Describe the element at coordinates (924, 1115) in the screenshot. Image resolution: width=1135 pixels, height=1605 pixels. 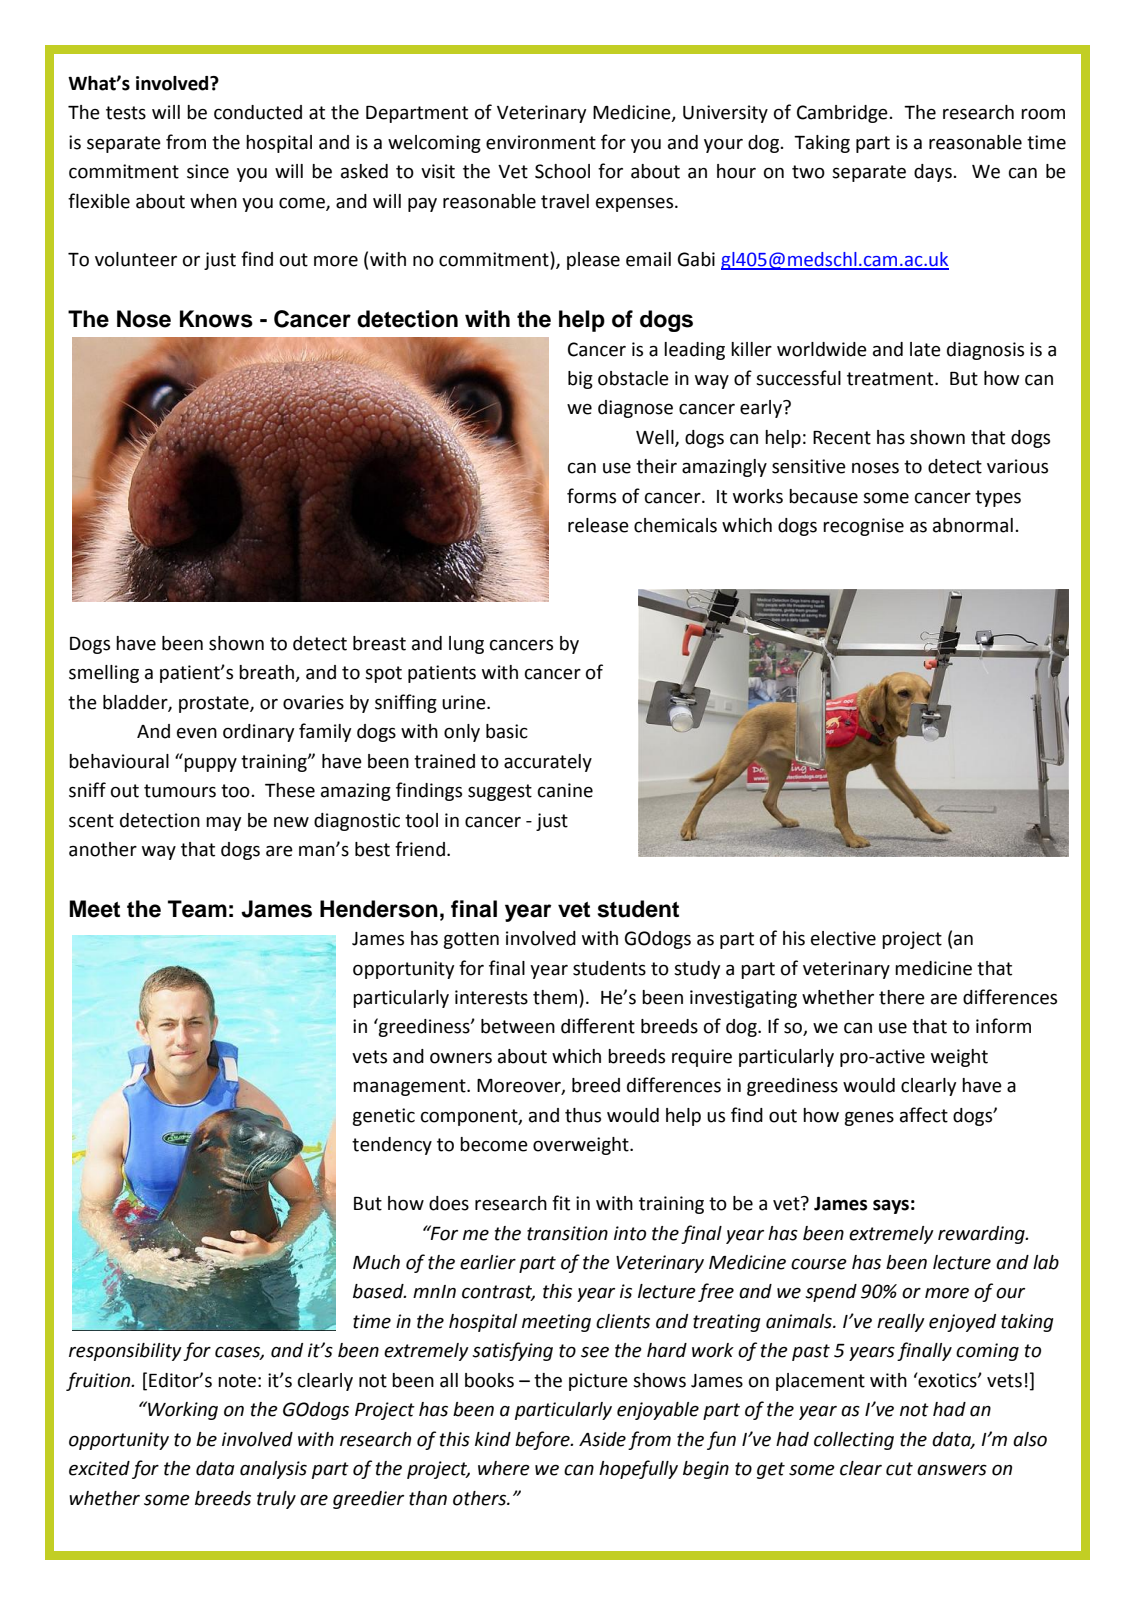
I see `affect` at that location.
